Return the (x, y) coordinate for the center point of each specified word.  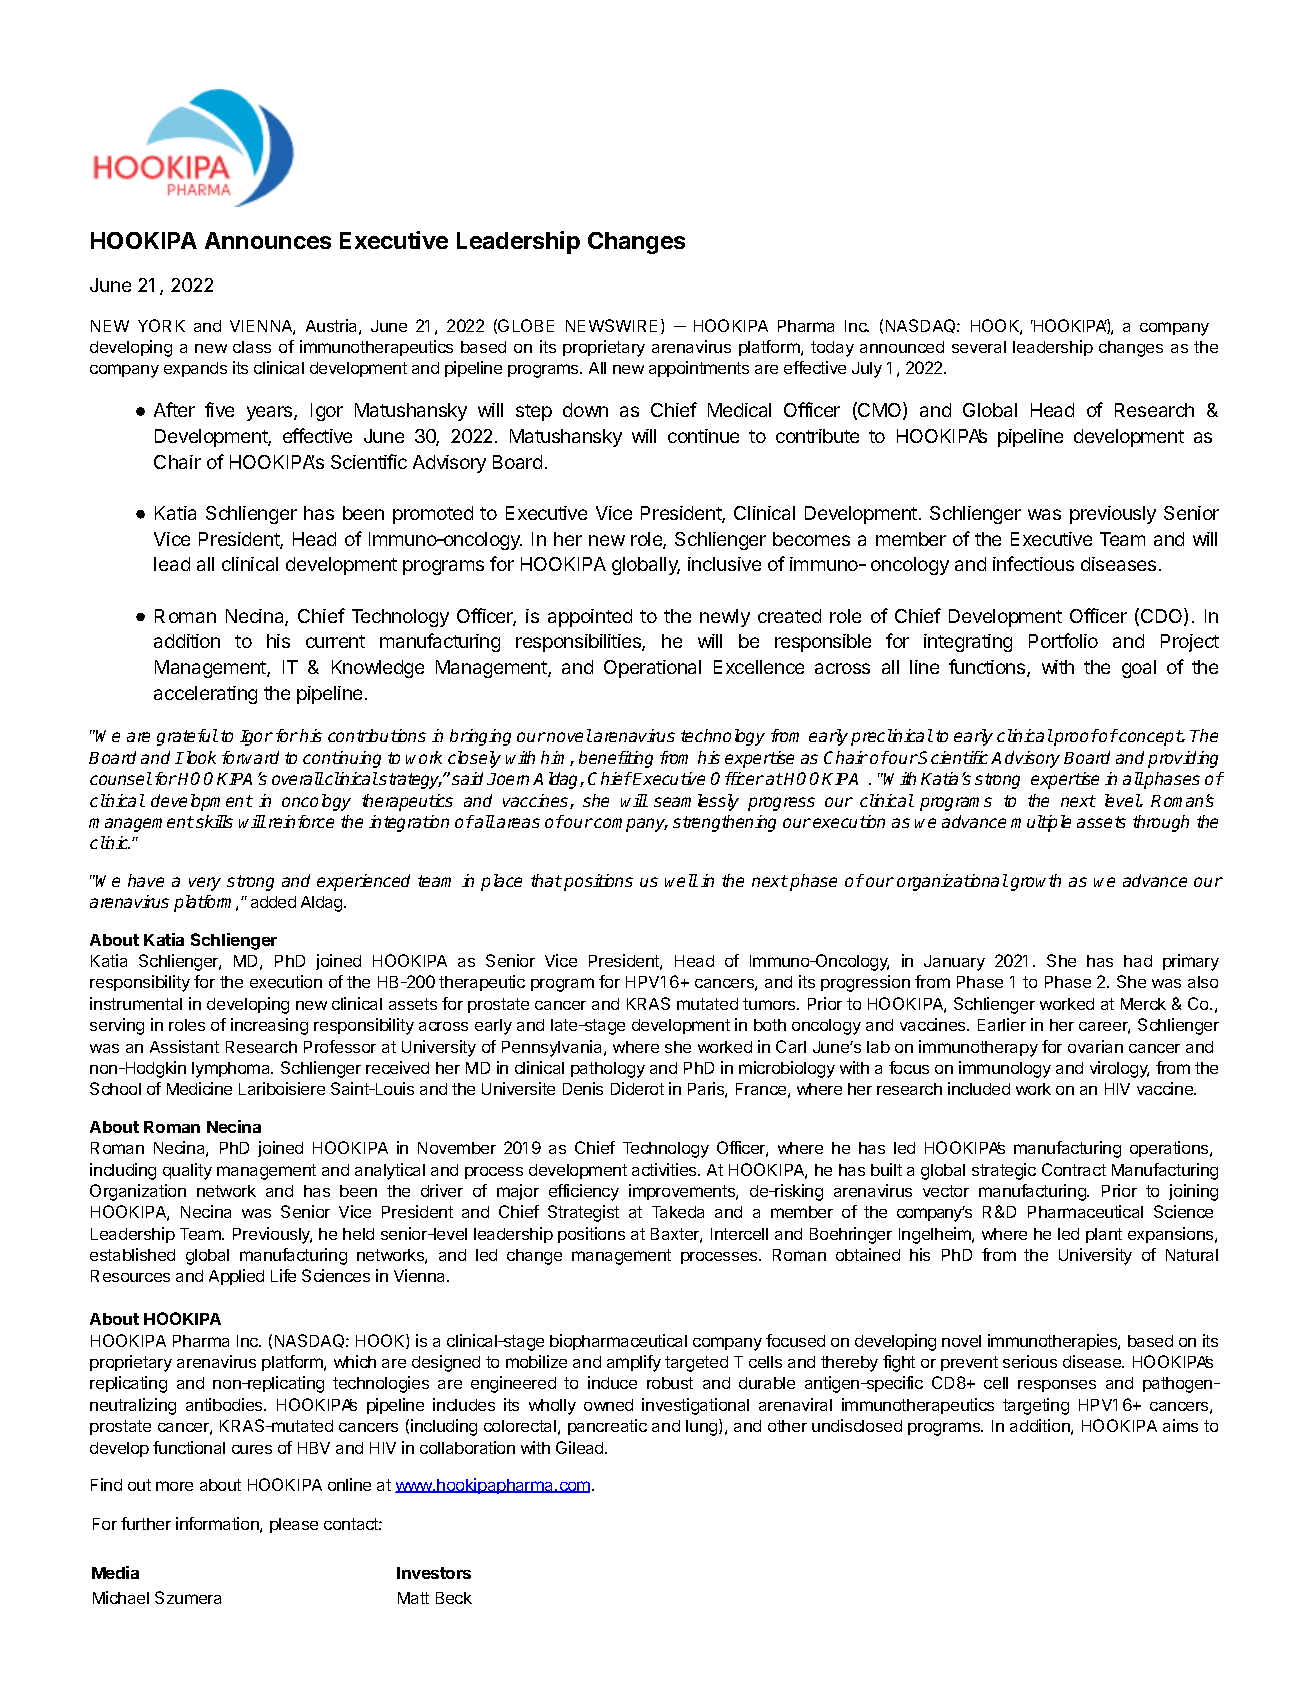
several (979, 347)
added (273, 902)
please (294, 1525)
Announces (268, 240)
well (681, 880)
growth (1036, 882)
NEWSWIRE (611, 325)
